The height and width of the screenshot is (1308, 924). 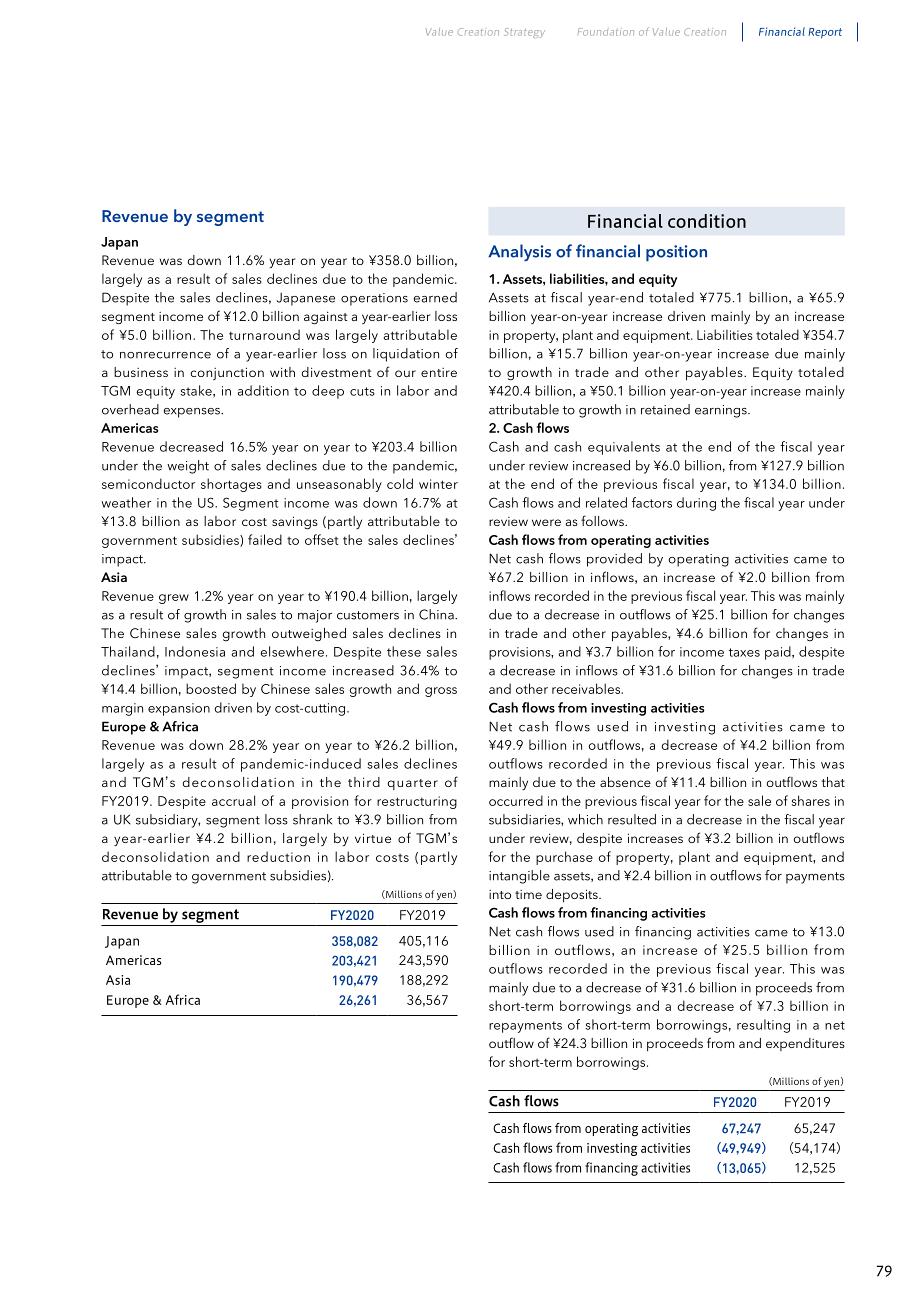 What do you see at coordinates (264, 334) in the screenshot?
I see `turnaround` at bounding box center [264, 334].
